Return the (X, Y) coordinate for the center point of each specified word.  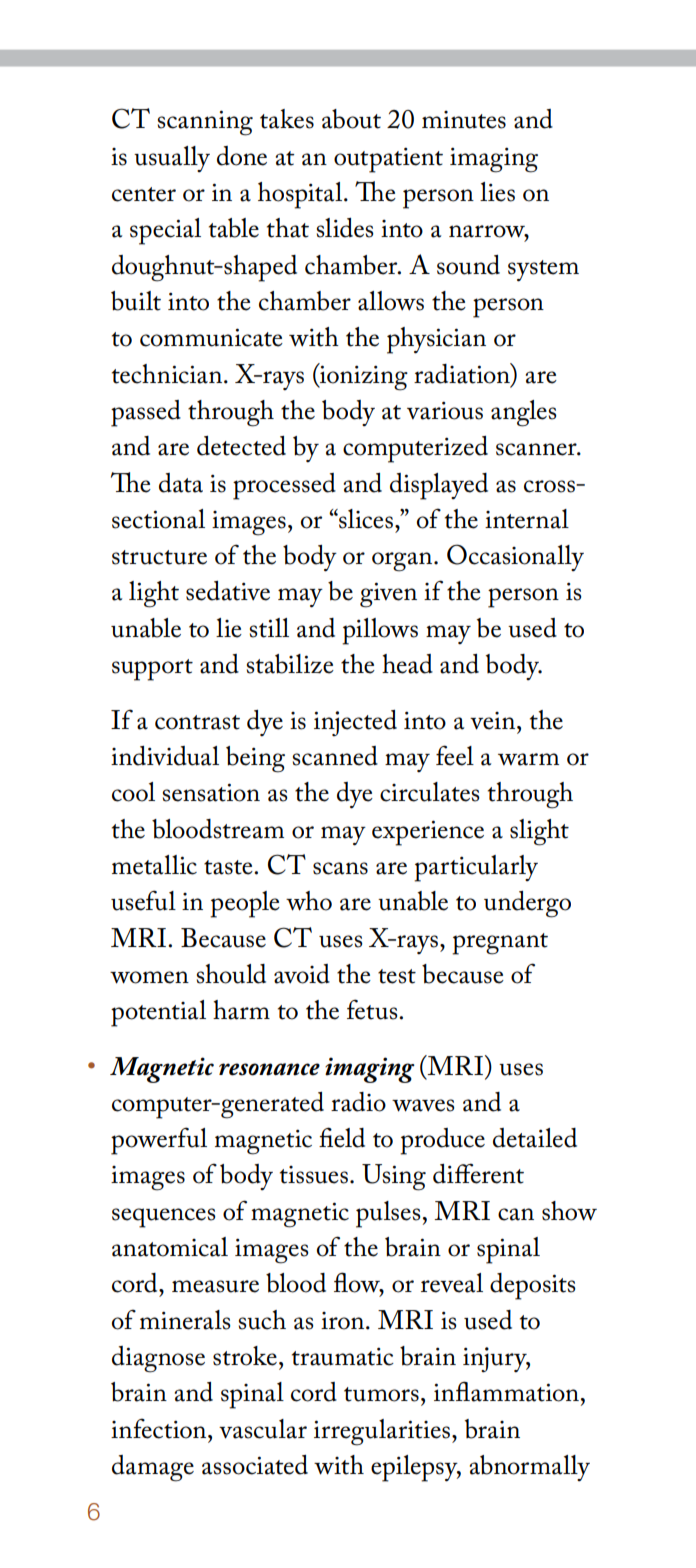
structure (159, 557)
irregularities (383, 1432)
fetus (373, 1009)
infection (160, 1428)
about (351, 119)
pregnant (500, 944)
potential (158, 1013)
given (388, 595)
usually (172, 159)
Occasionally (515, 557)
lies (497, 192)
